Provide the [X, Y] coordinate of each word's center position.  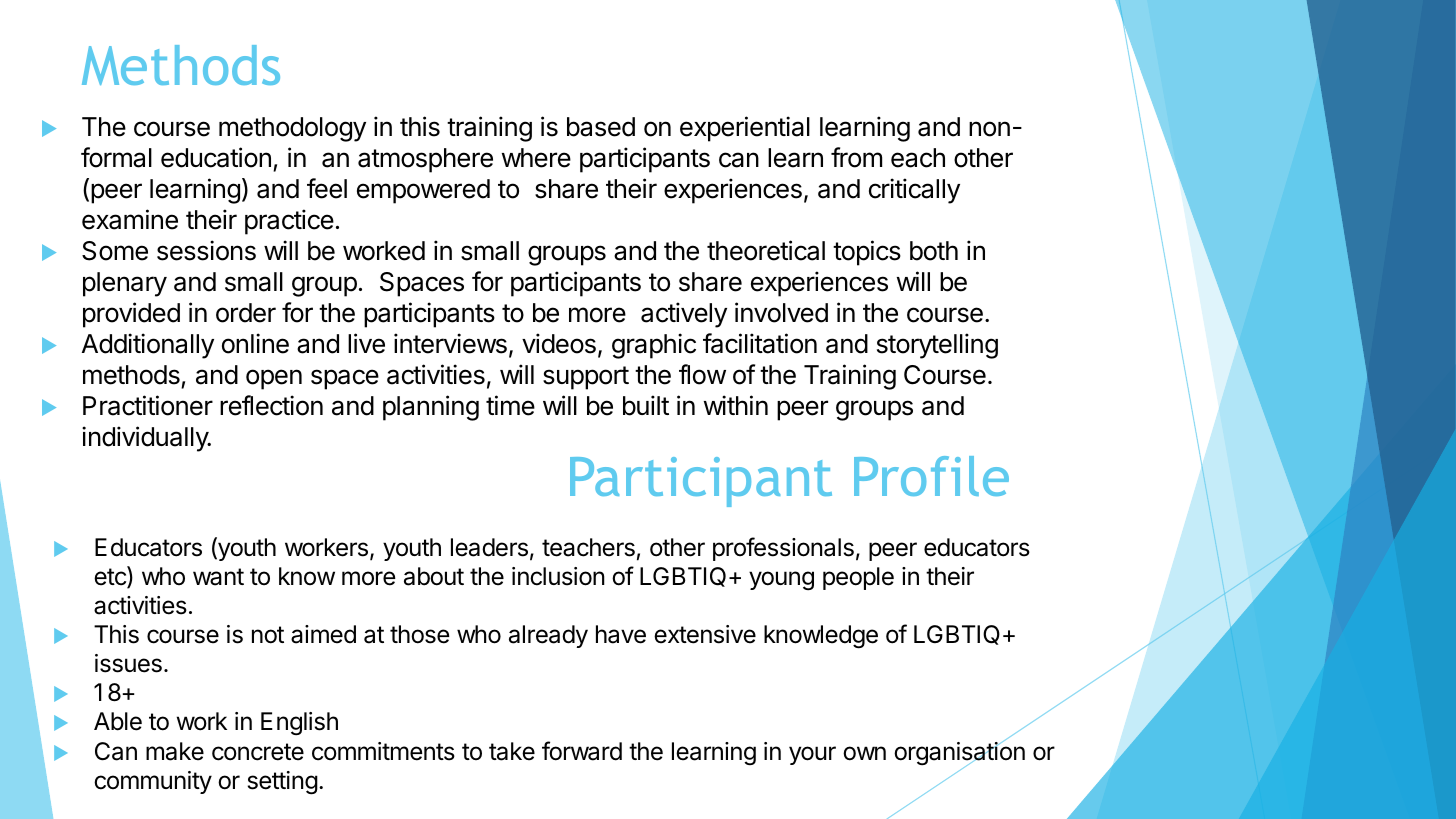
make [175, 751]
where [536, 158]
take [512, 751]
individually [146, 439]
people [858, 578]
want [218, 577]
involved [781, 312]
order [246, 313]
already [548, 636]
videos [559, 343]
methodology [292, 129]
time [510, 405]
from [856, 157]
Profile [931, 476]
